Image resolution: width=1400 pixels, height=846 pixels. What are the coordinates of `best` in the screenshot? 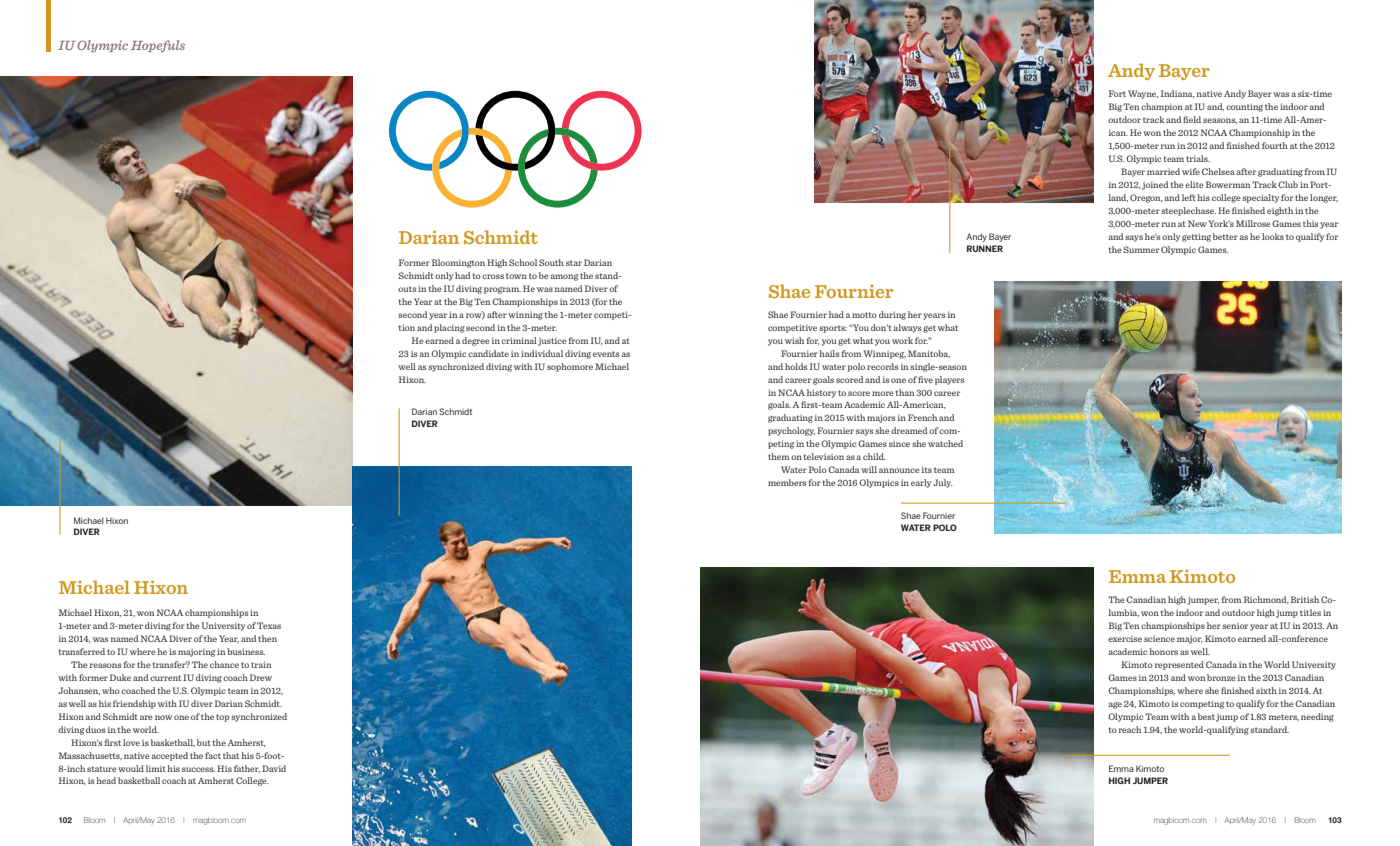 It's located at (1206, 716).
